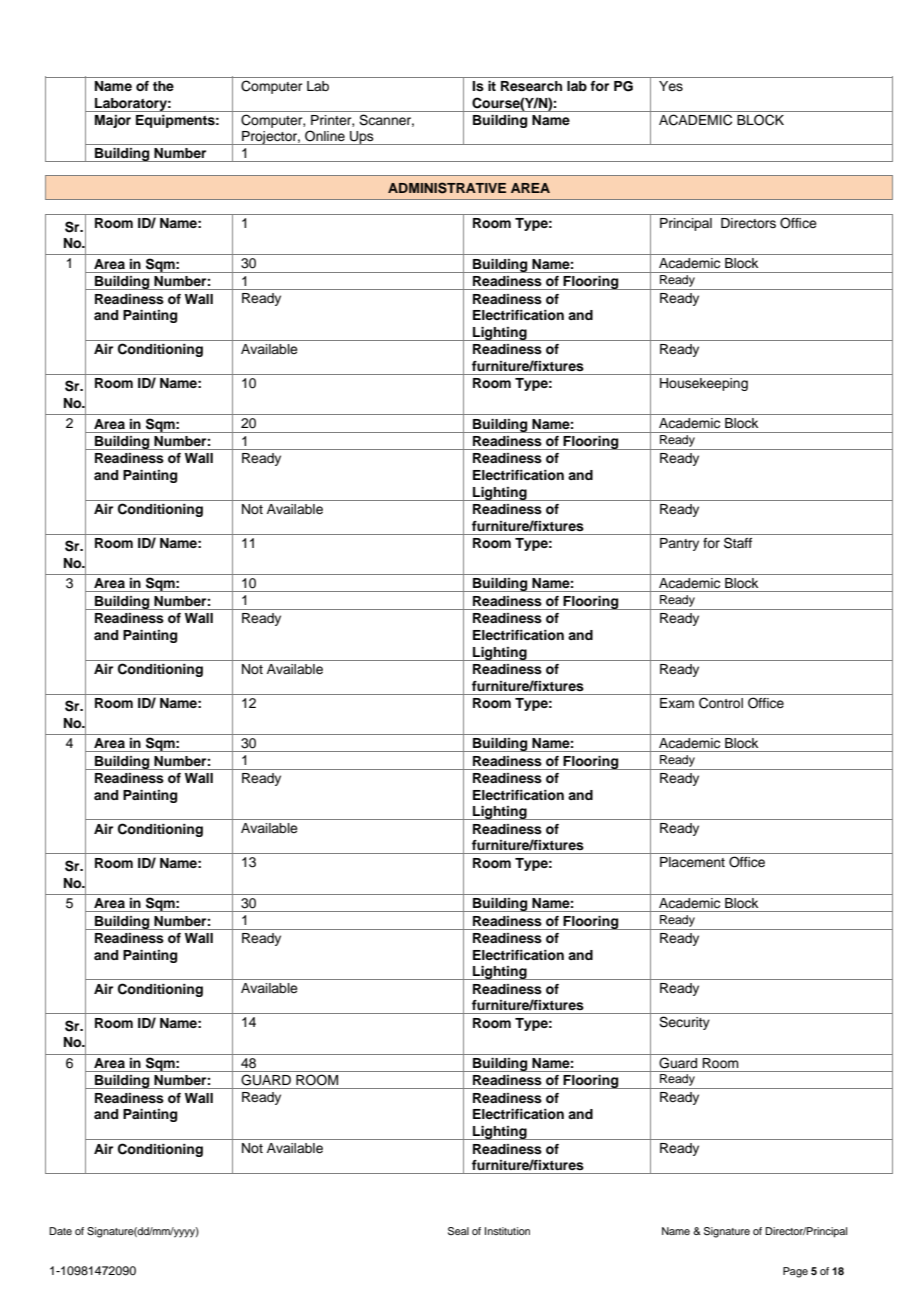  I want to click on Staff, so click(738, 543).
